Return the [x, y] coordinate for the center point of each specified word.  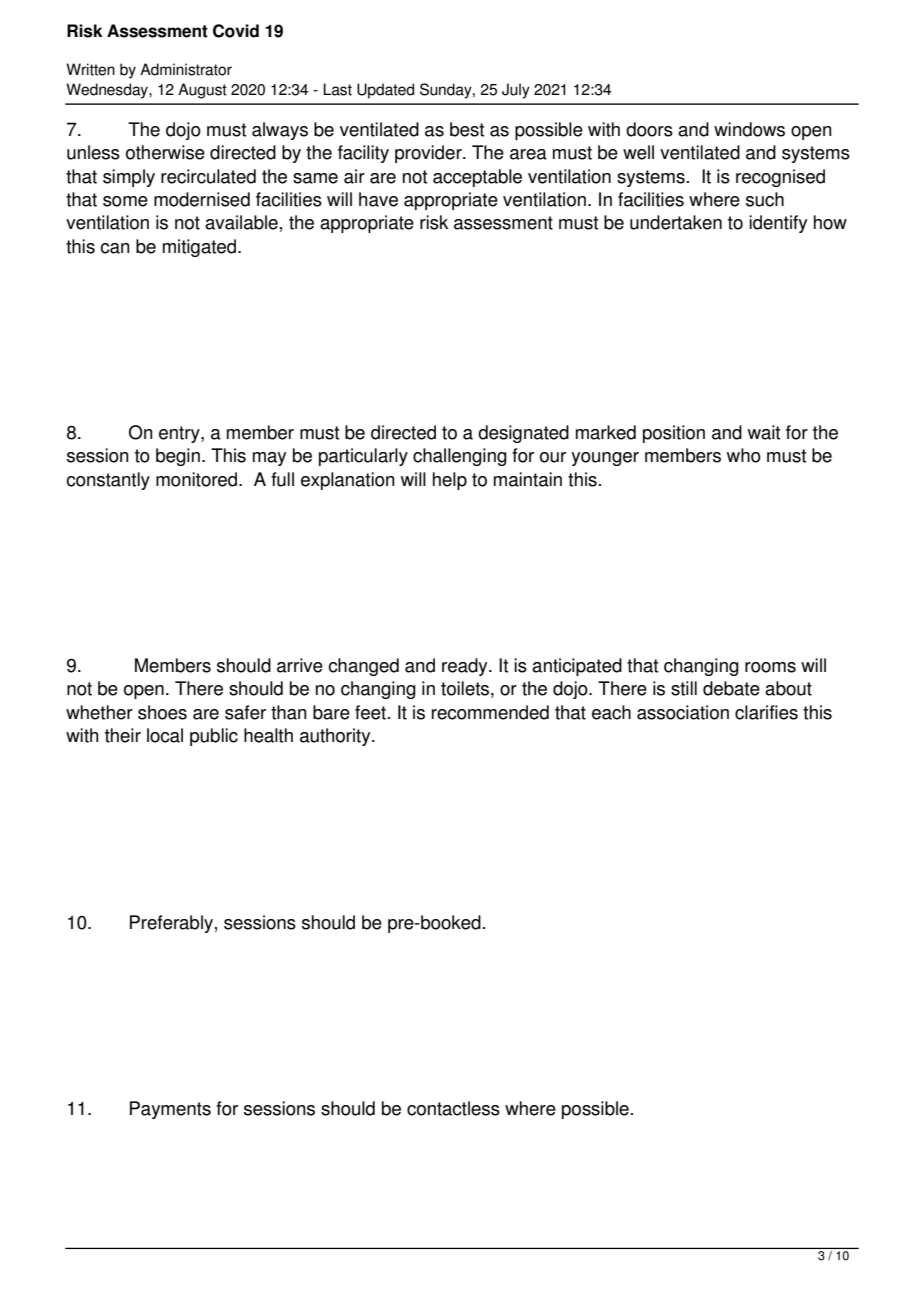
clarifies [766, 712]
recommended [490, 712]
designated [523, 434]
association [683, 712]
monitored [198, 479]
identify [778, 224]
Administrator [186, 69]
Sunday [447, 91]
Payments [170, 1110]
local [165, 735]
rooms [770, 667]
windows [749, 129]
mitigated [201, 248]
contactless [453, 1108]
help [450, 481]
